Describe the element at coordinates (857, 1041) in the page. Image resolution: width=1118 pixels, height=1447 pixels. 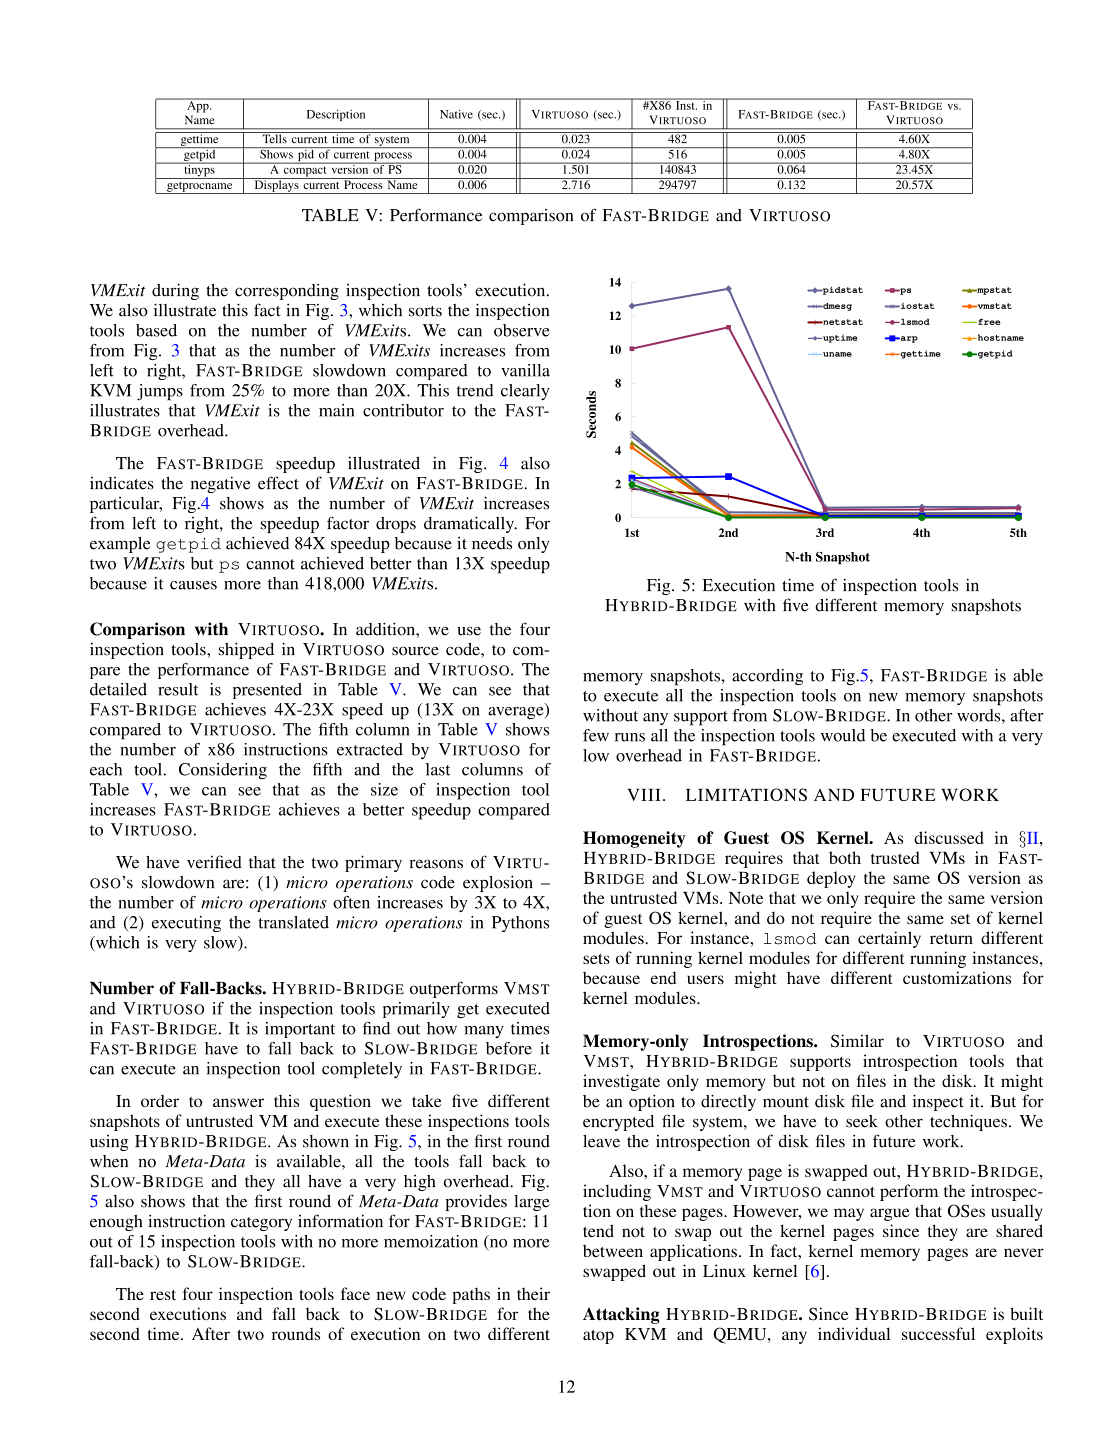
I see `Similar` at that location.
